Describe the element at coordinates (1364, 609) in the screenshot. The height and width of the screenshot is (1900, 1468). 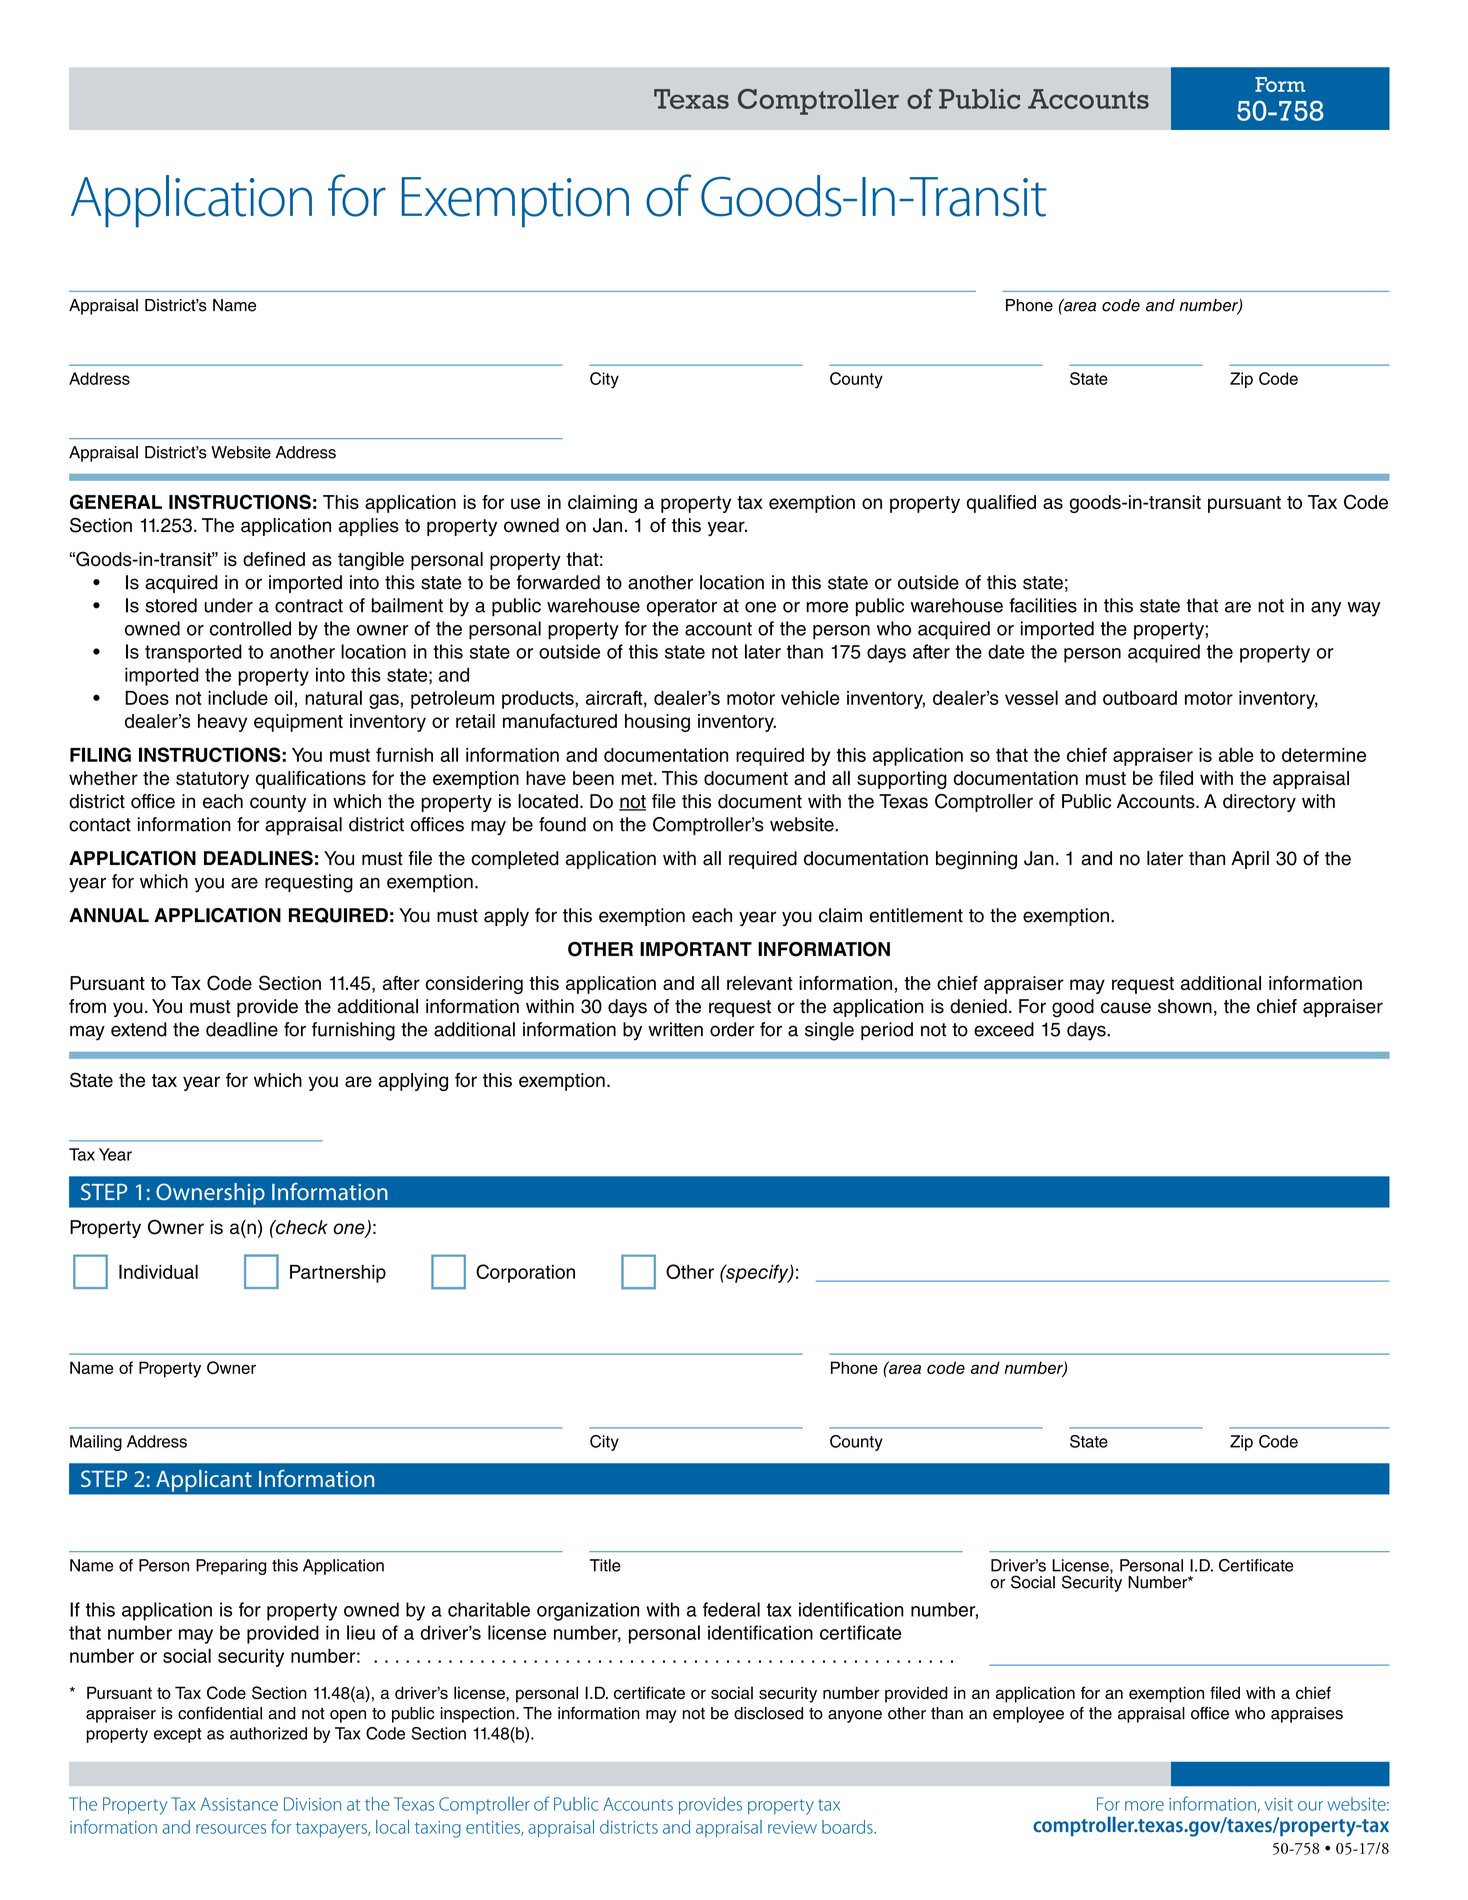
I see `way` at that location.
